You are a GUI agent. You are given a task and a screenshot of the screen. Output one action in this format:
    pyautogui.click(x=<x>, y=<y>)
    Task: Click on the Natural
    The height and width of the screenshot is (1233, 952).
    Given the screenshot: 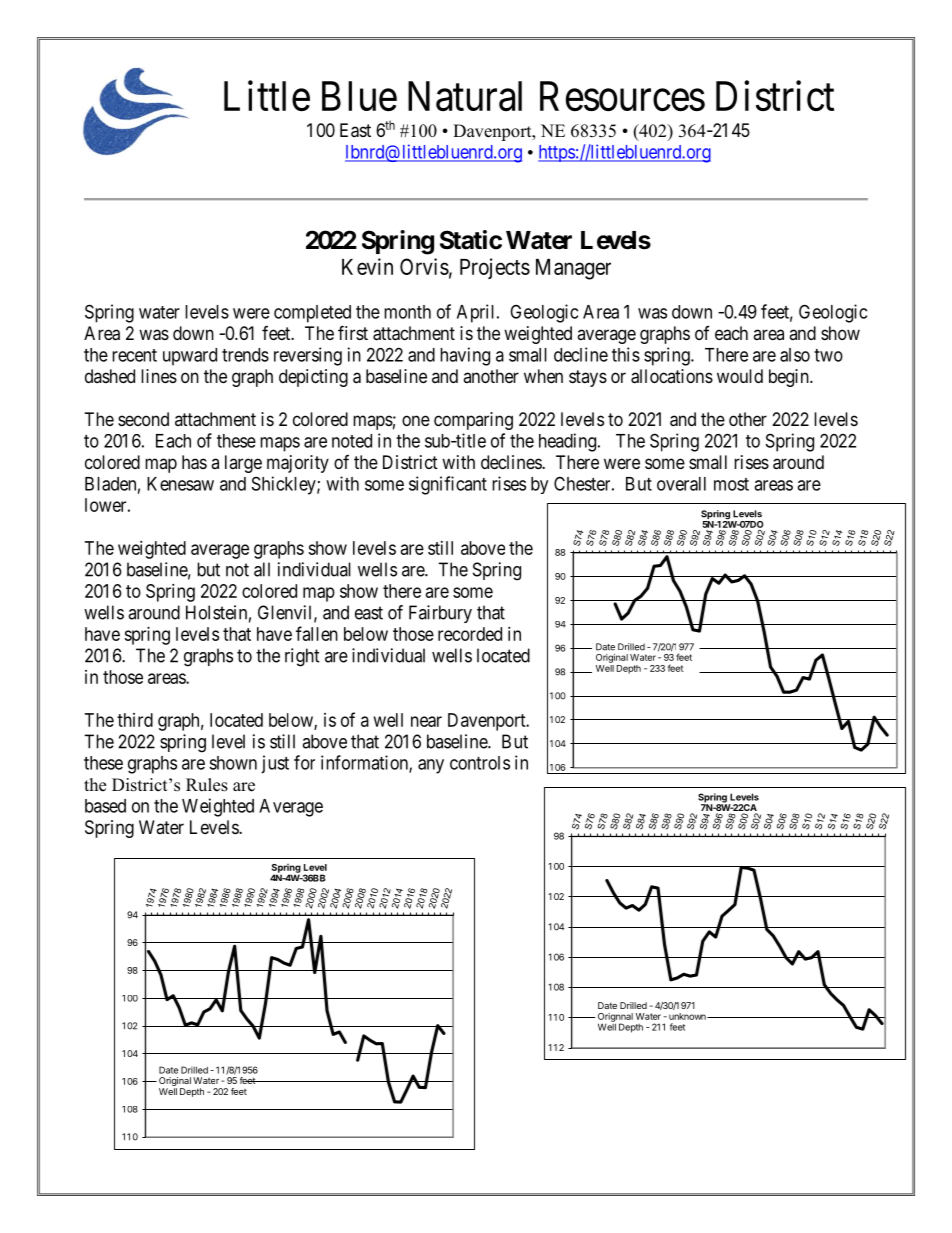 What is the action you would take?
    pyautogui.click(x=465, y=96)
